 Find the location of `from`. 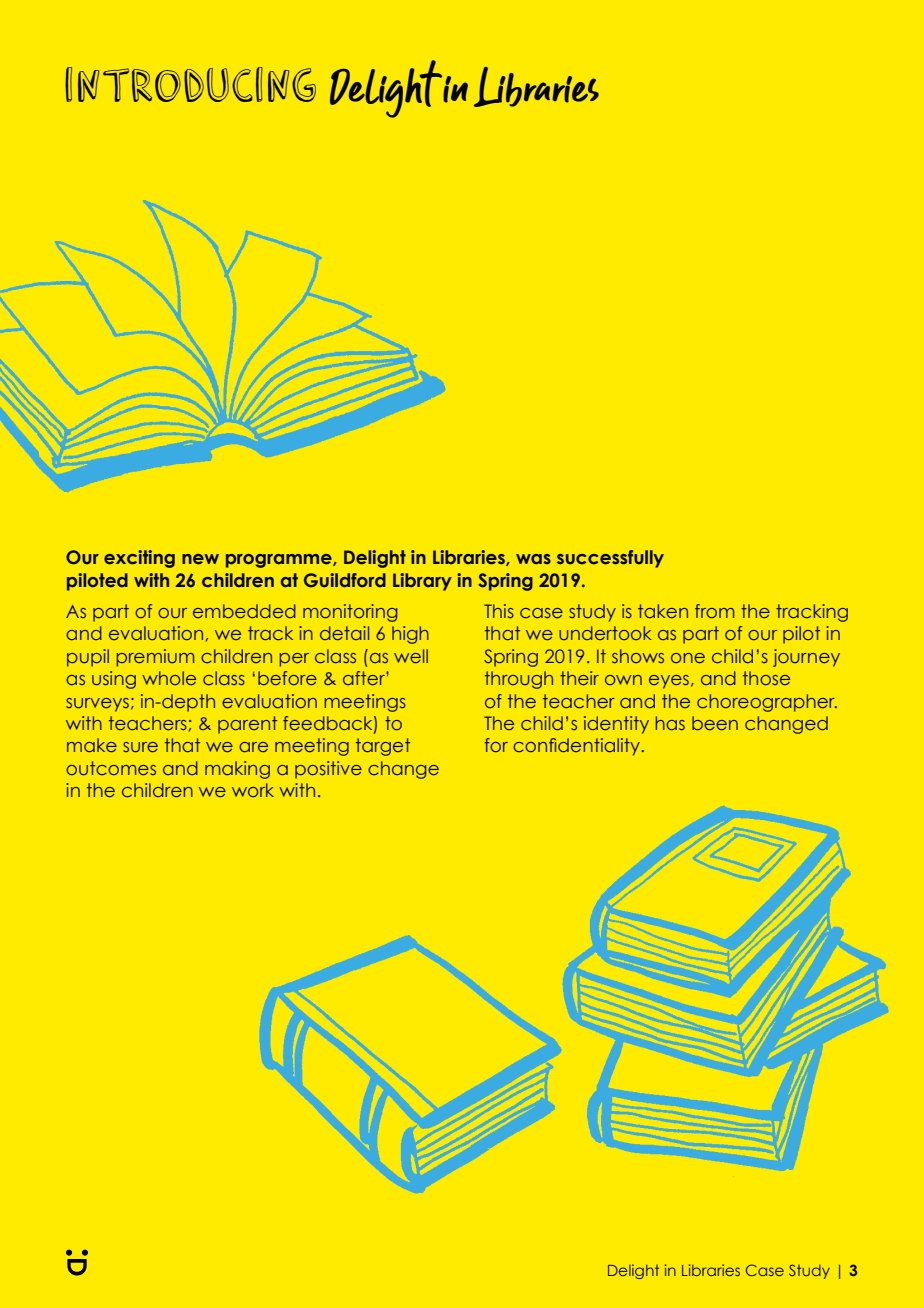

from is located at coordinates (714, 611).
